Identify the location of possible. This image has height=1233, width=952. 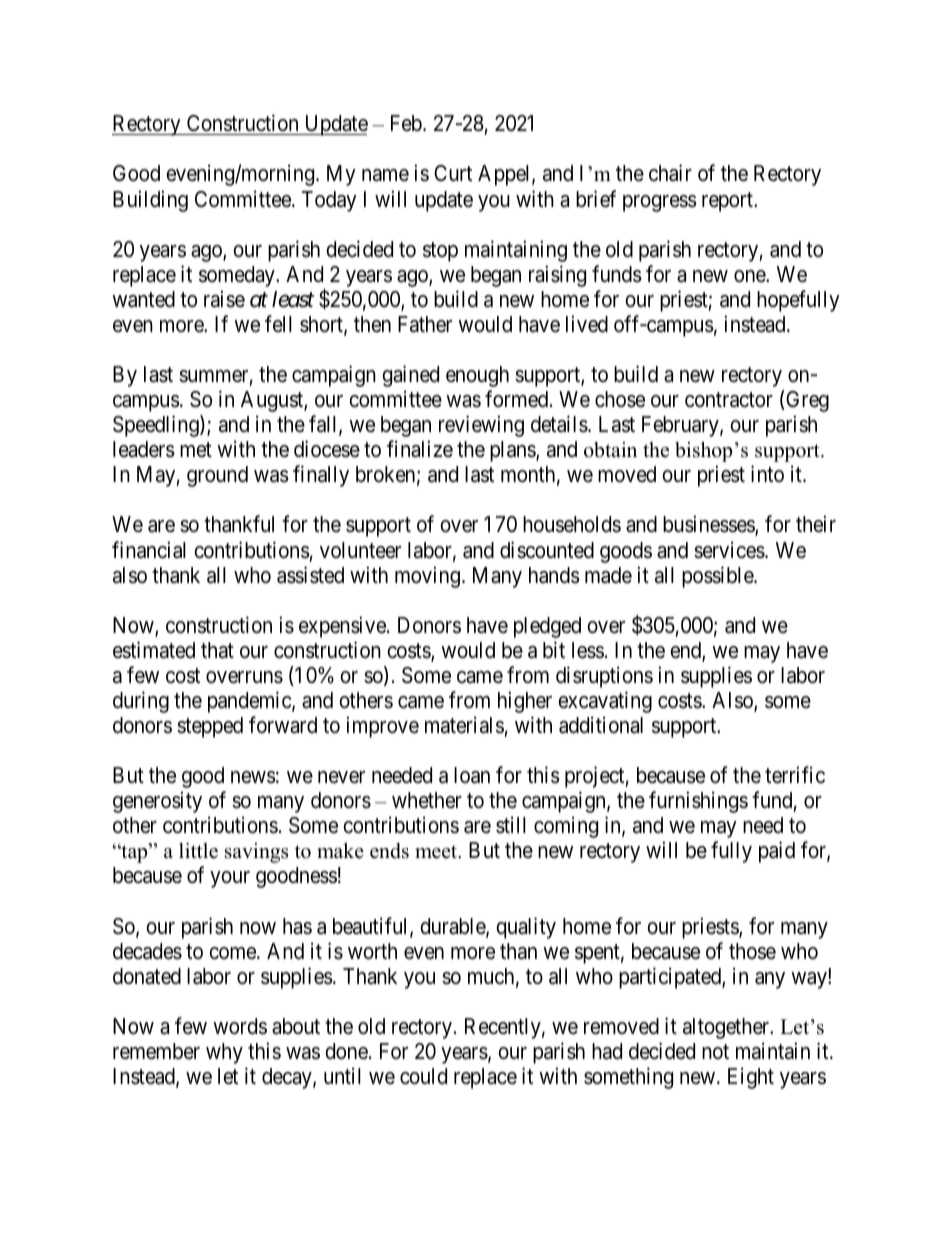
(718, 577).
